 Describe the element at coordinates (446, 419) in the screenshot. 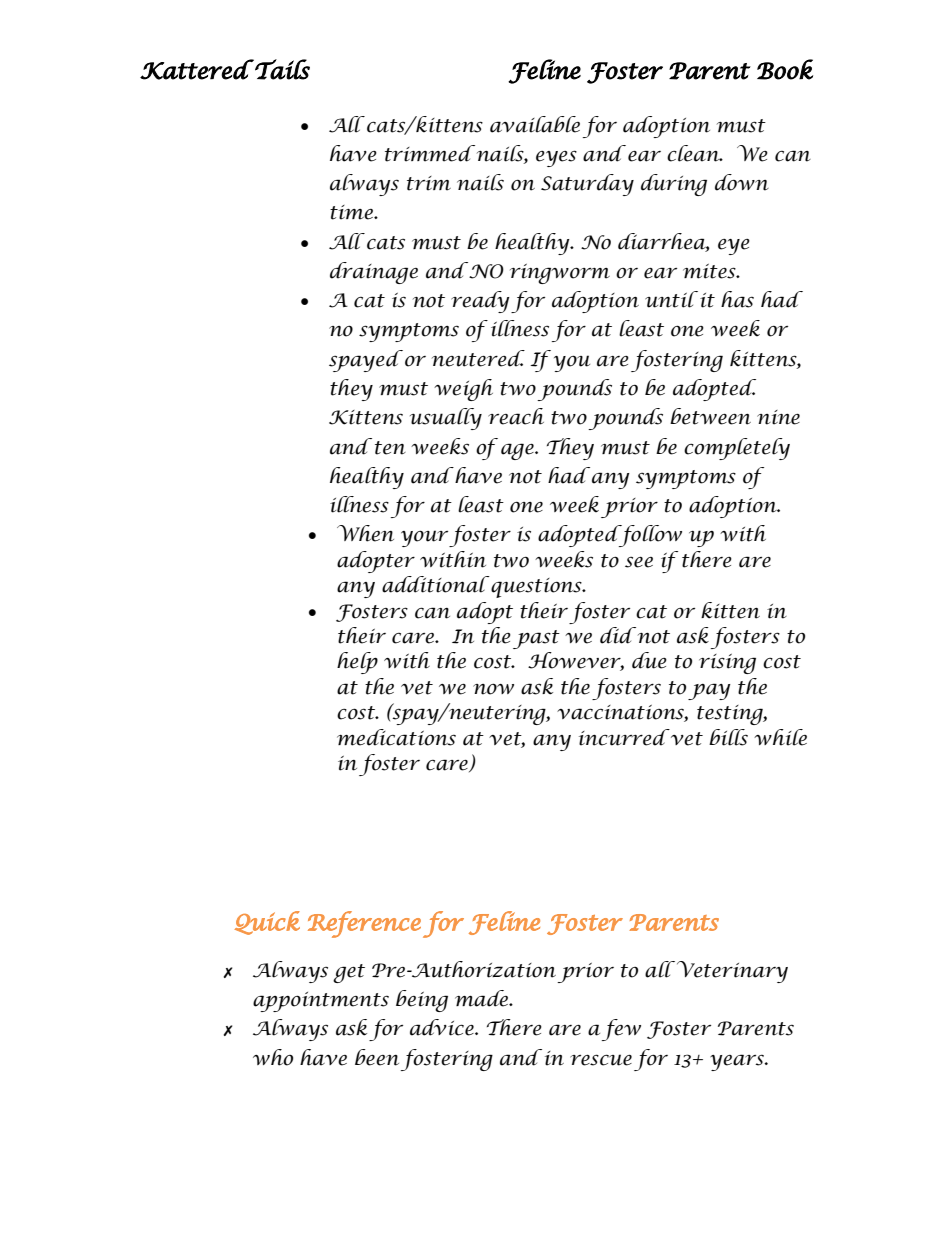

I see `usually` at that location.
